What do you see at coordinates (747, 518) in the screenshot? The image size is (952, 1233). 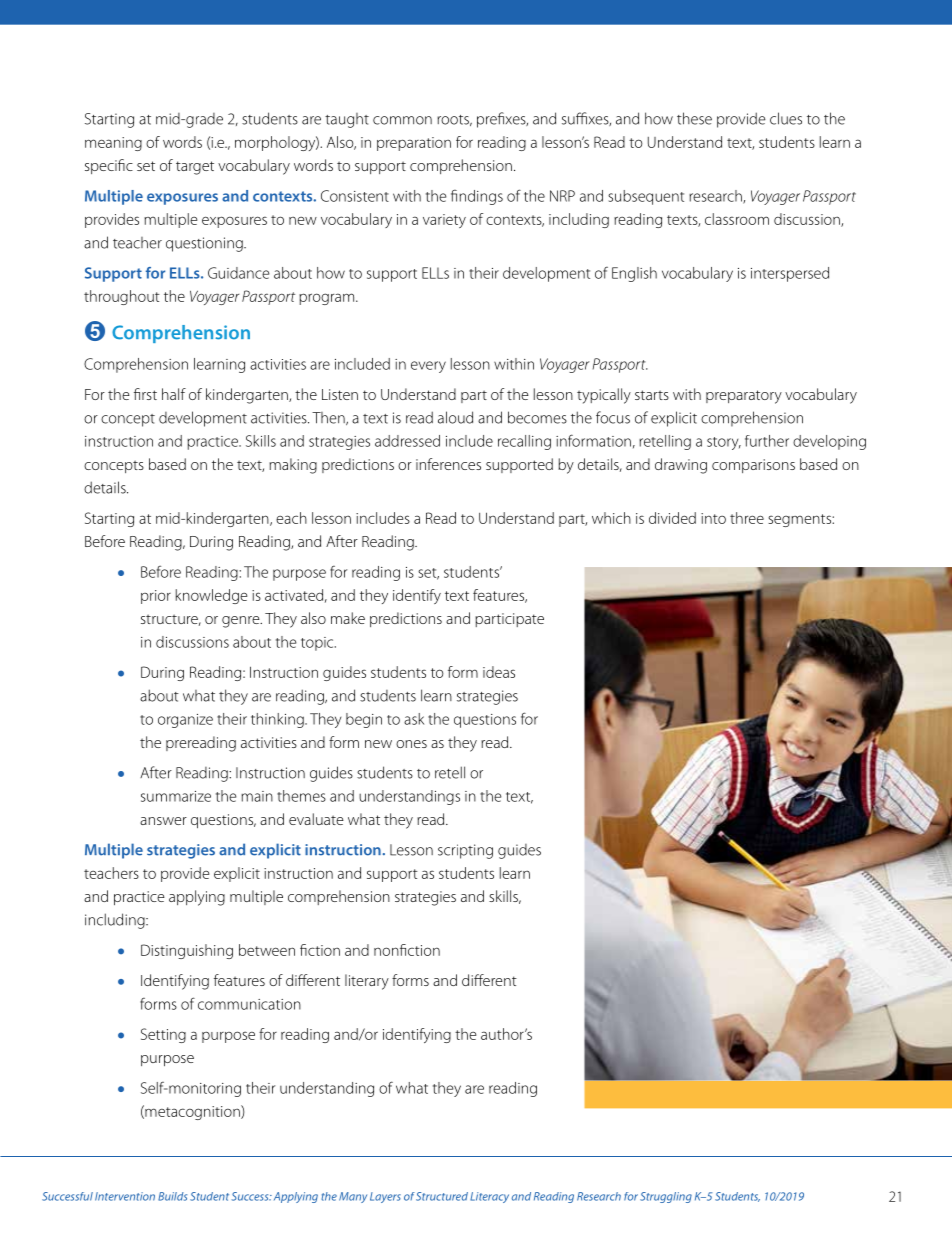 I see `three` at bounding box center [747, 518].
